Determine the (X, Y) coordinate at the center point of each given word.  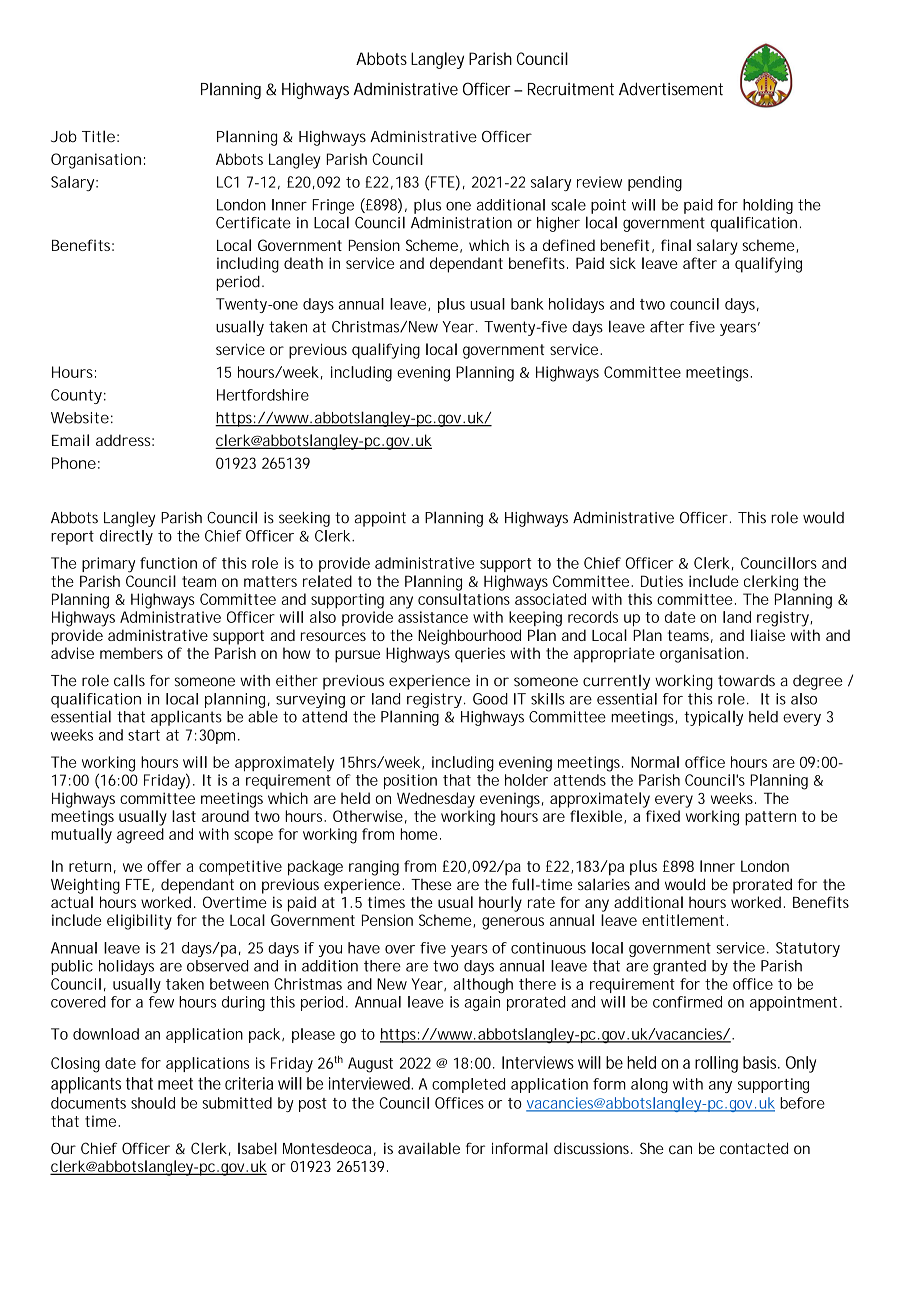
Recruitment (571, 89)
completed (468, 1085)
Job (64, 136)
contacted (754, 1148)
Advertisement (671, 89)
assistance (433, 617)
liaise (768, 635)
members (131, 653)
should (153, 1103)
